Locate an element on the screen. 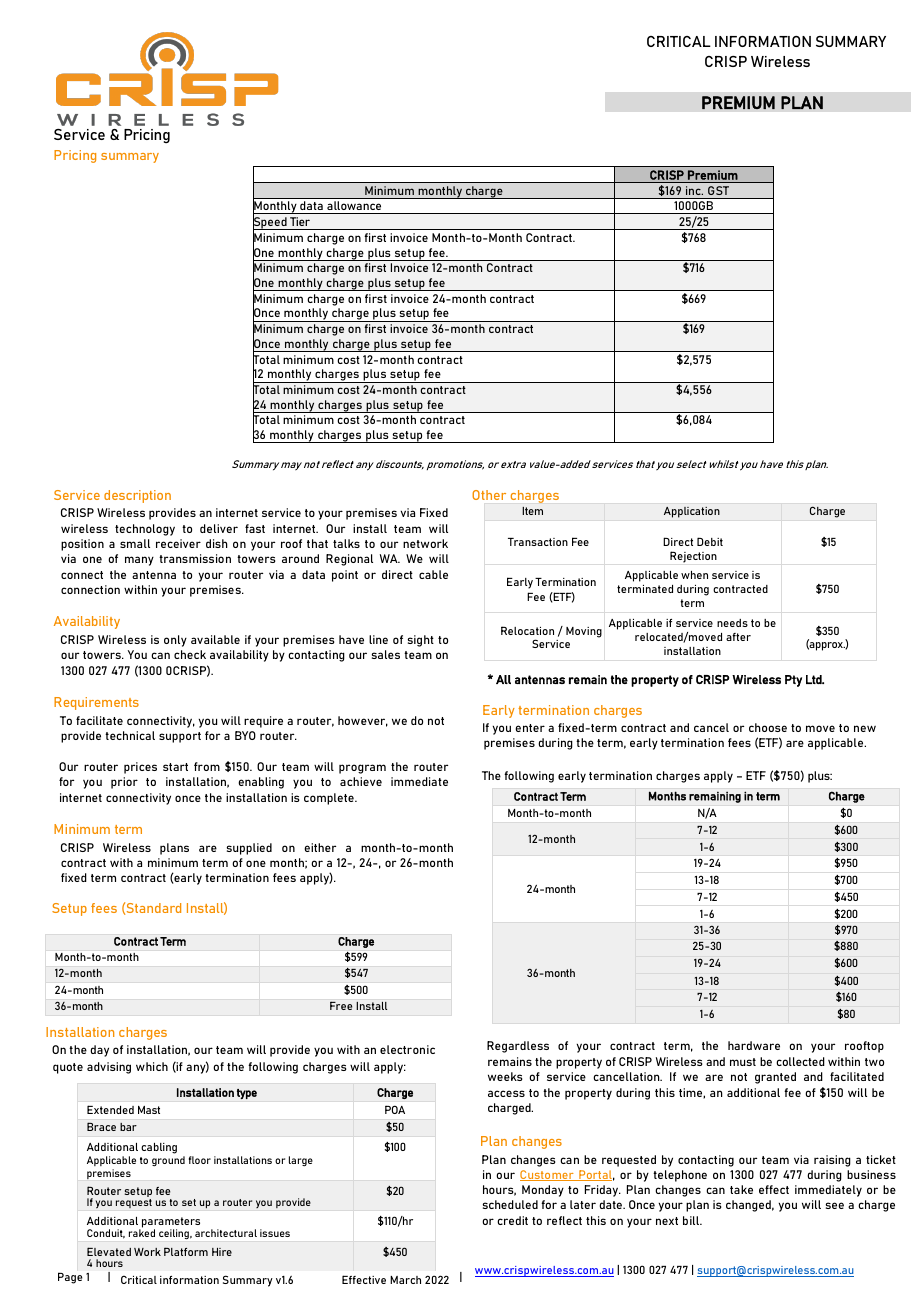  see is located at coordinates (835, 1205).
